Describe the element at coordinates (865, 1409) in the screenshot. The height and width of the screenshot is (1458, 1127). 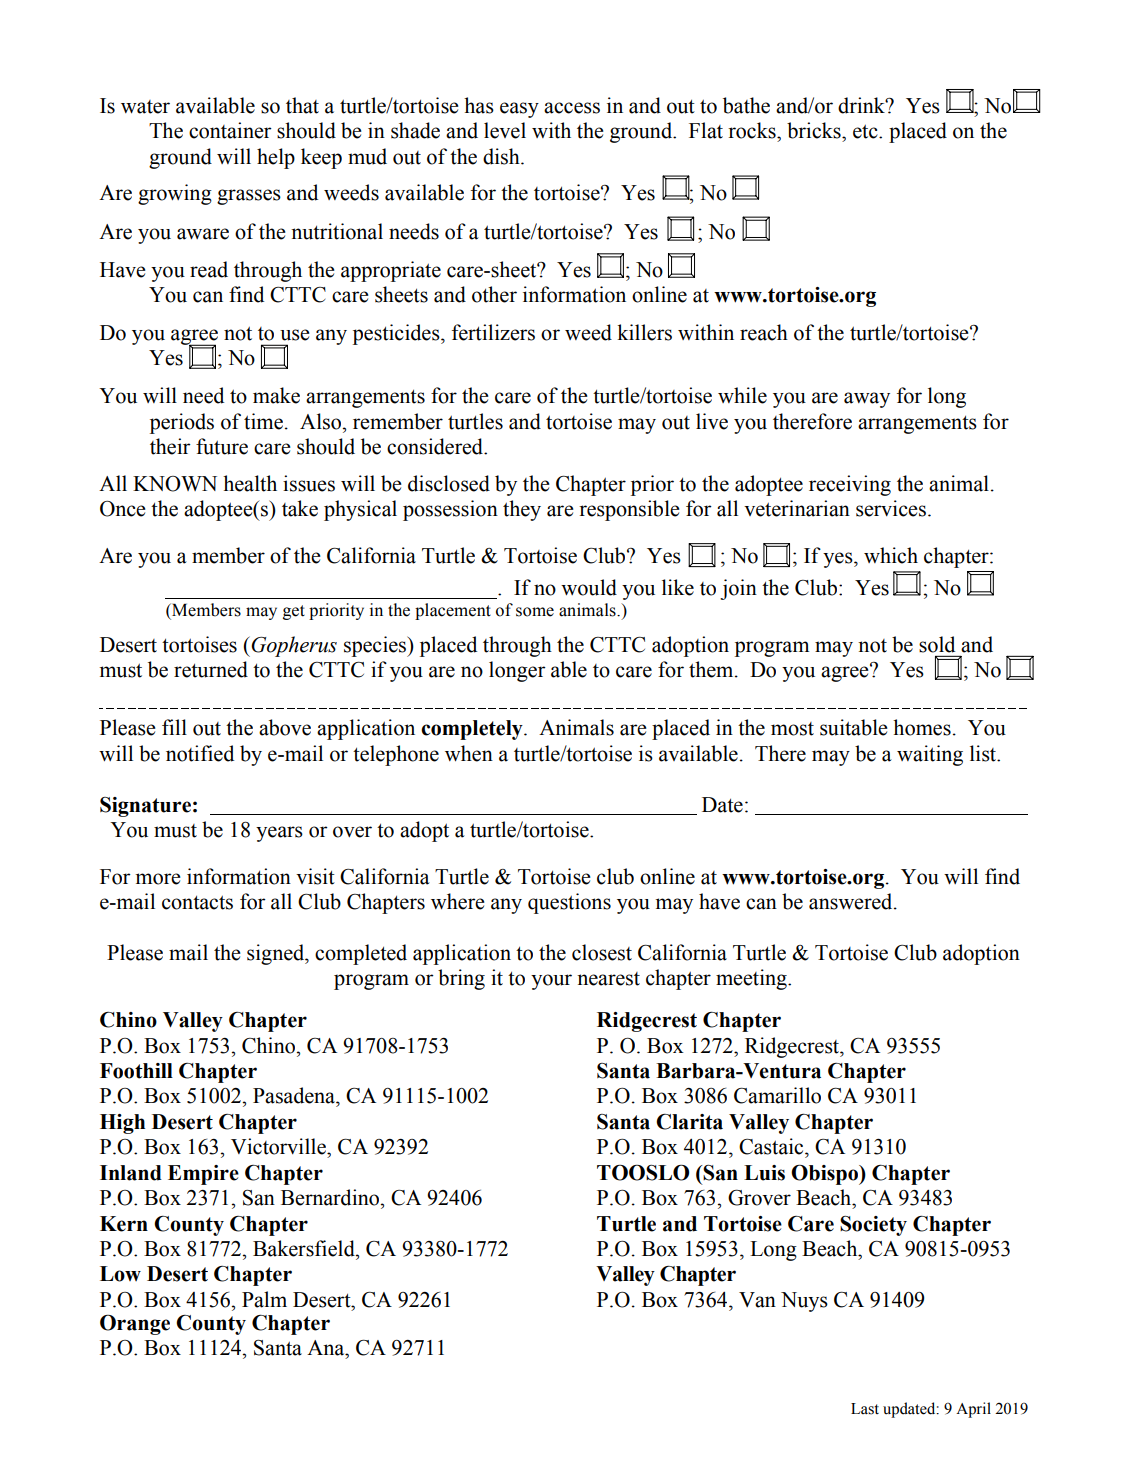
I see `Last` at that location.
